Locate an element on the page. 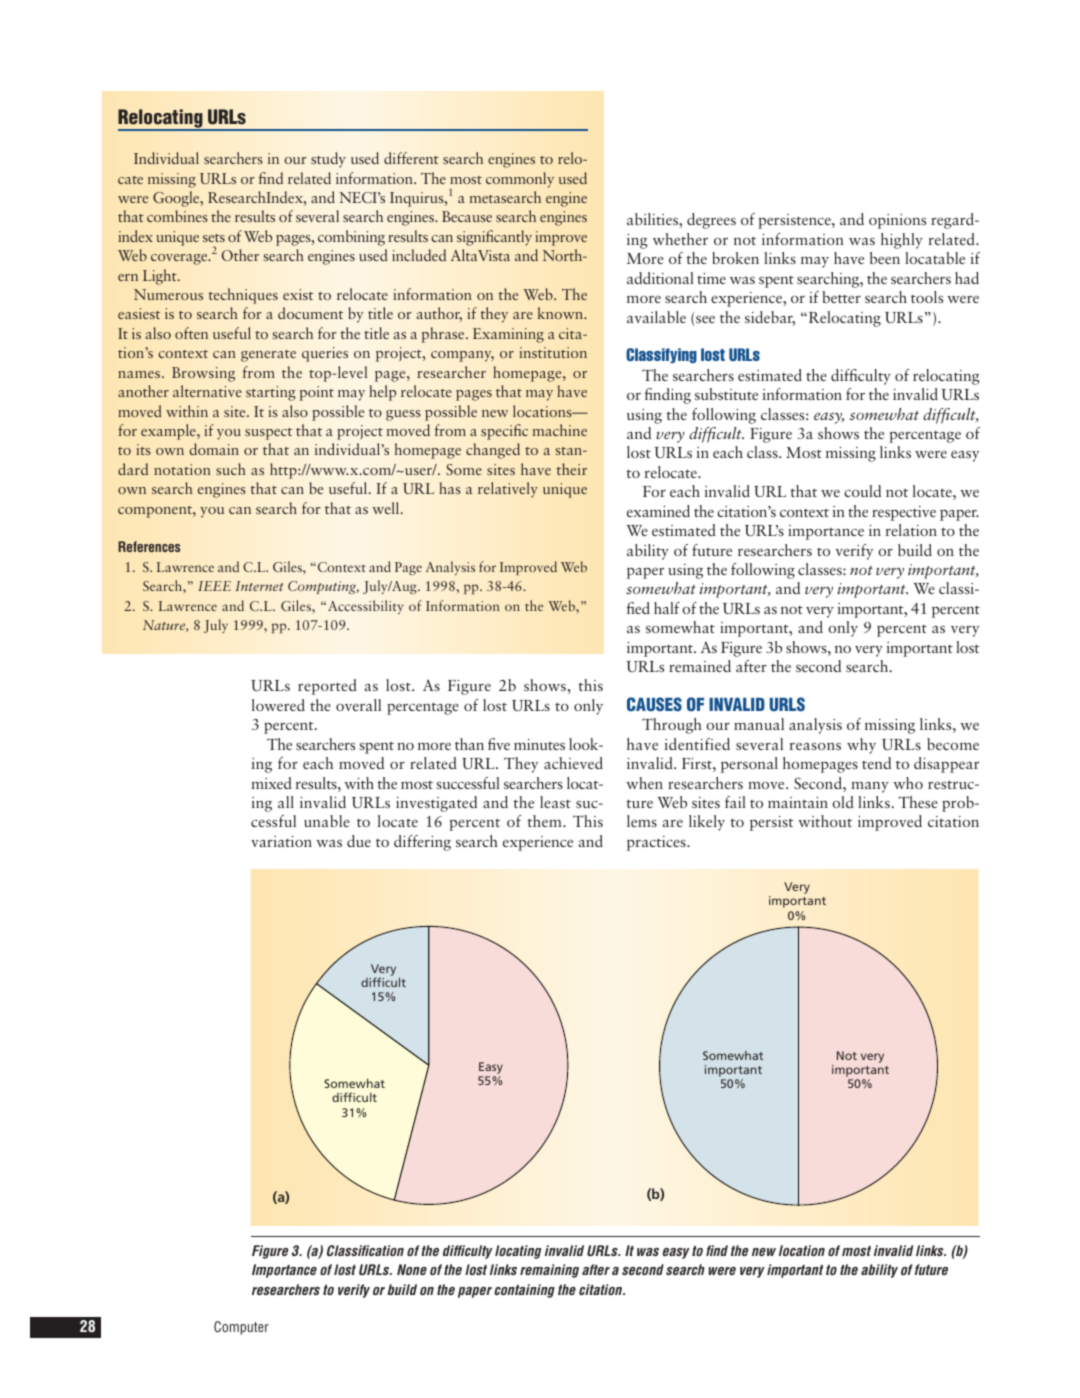 This image has width=1080, height=1398. minutes is located at coordinates (539, 744).
